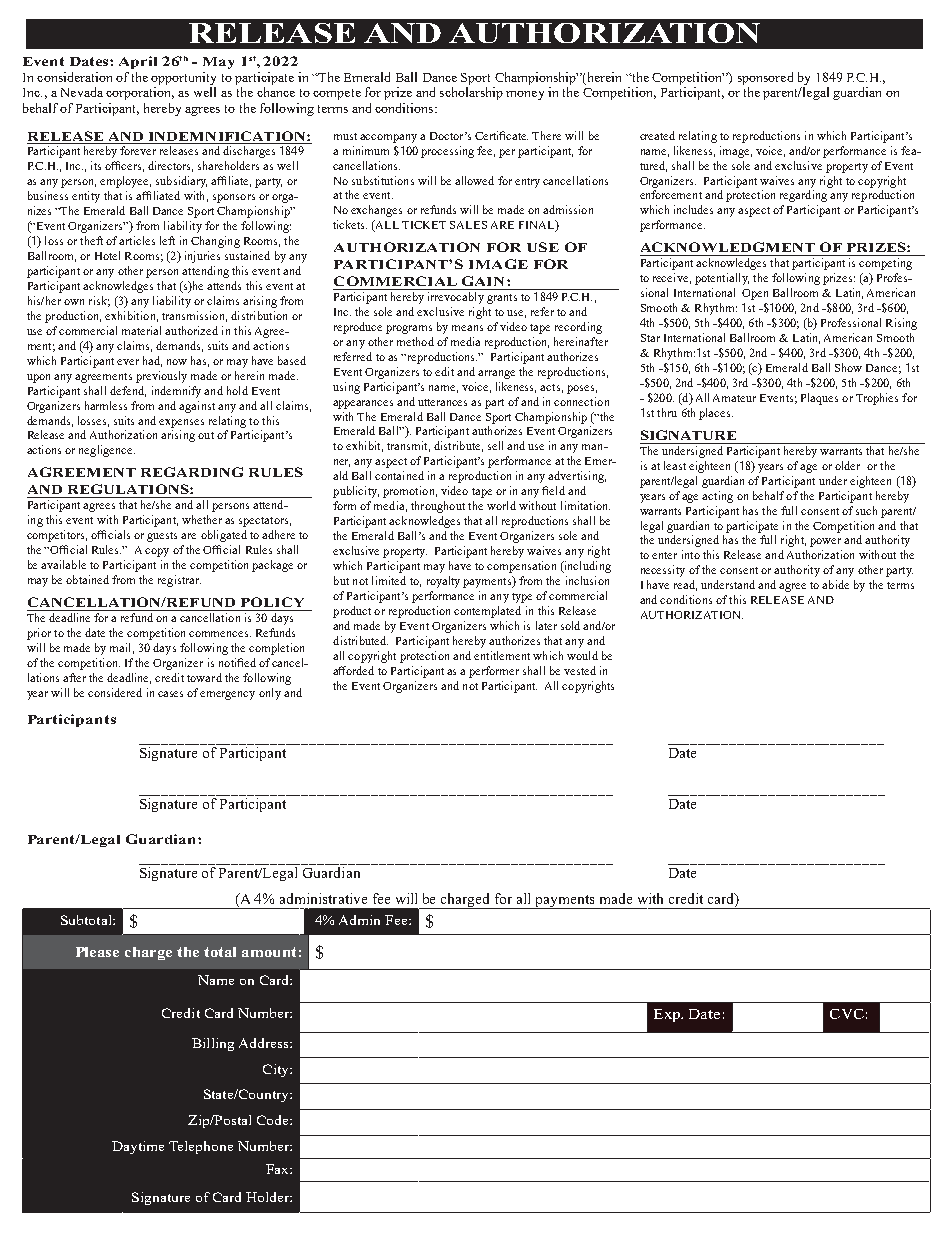 The height and width of the document is (1233, 952). What do you see at coordinates (765, 78) in the document?
I see `sponsored` at bounding box center [765, 78].
